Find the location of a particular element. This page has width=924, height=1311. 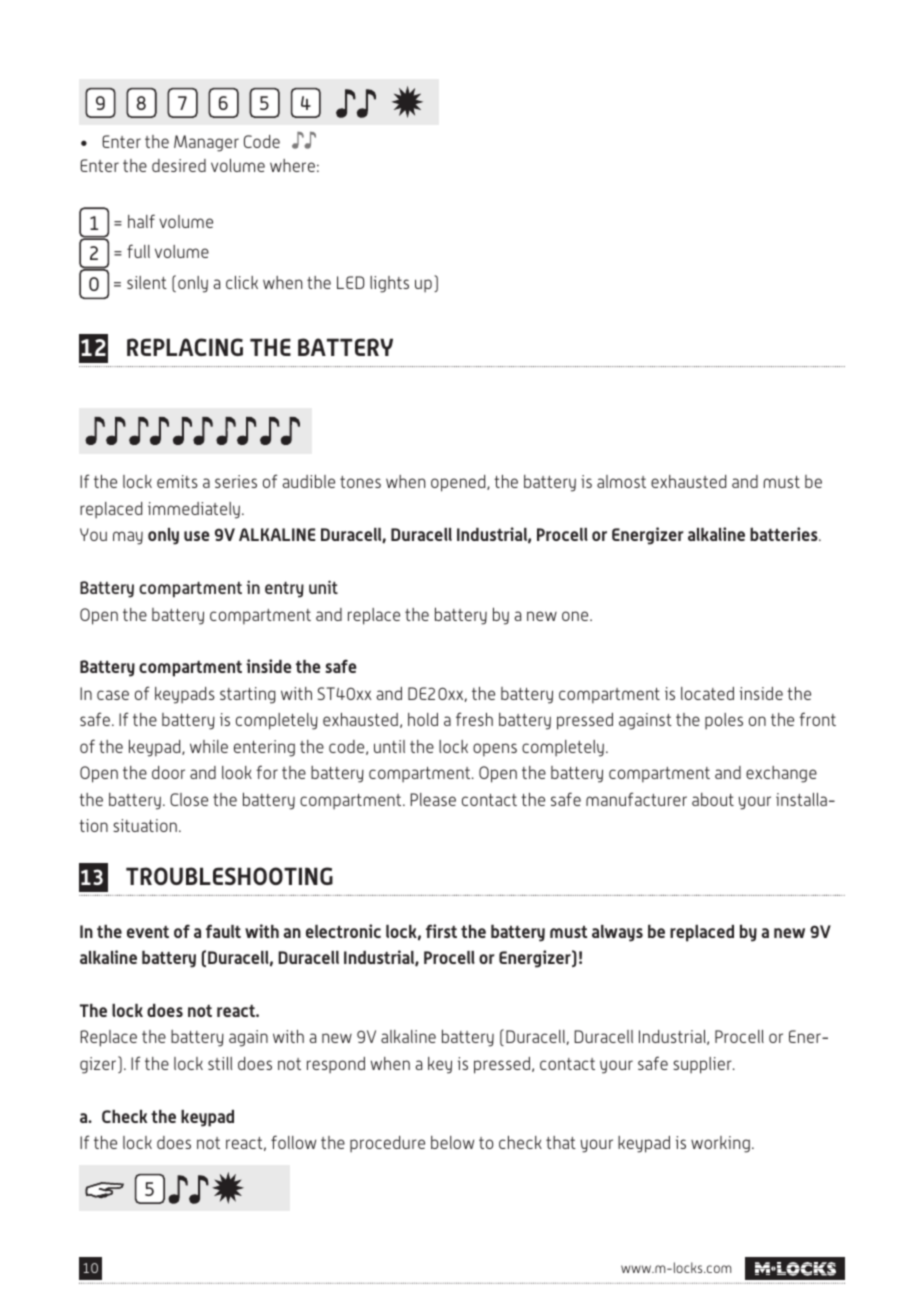

located is located at coordinates (707, 693).
